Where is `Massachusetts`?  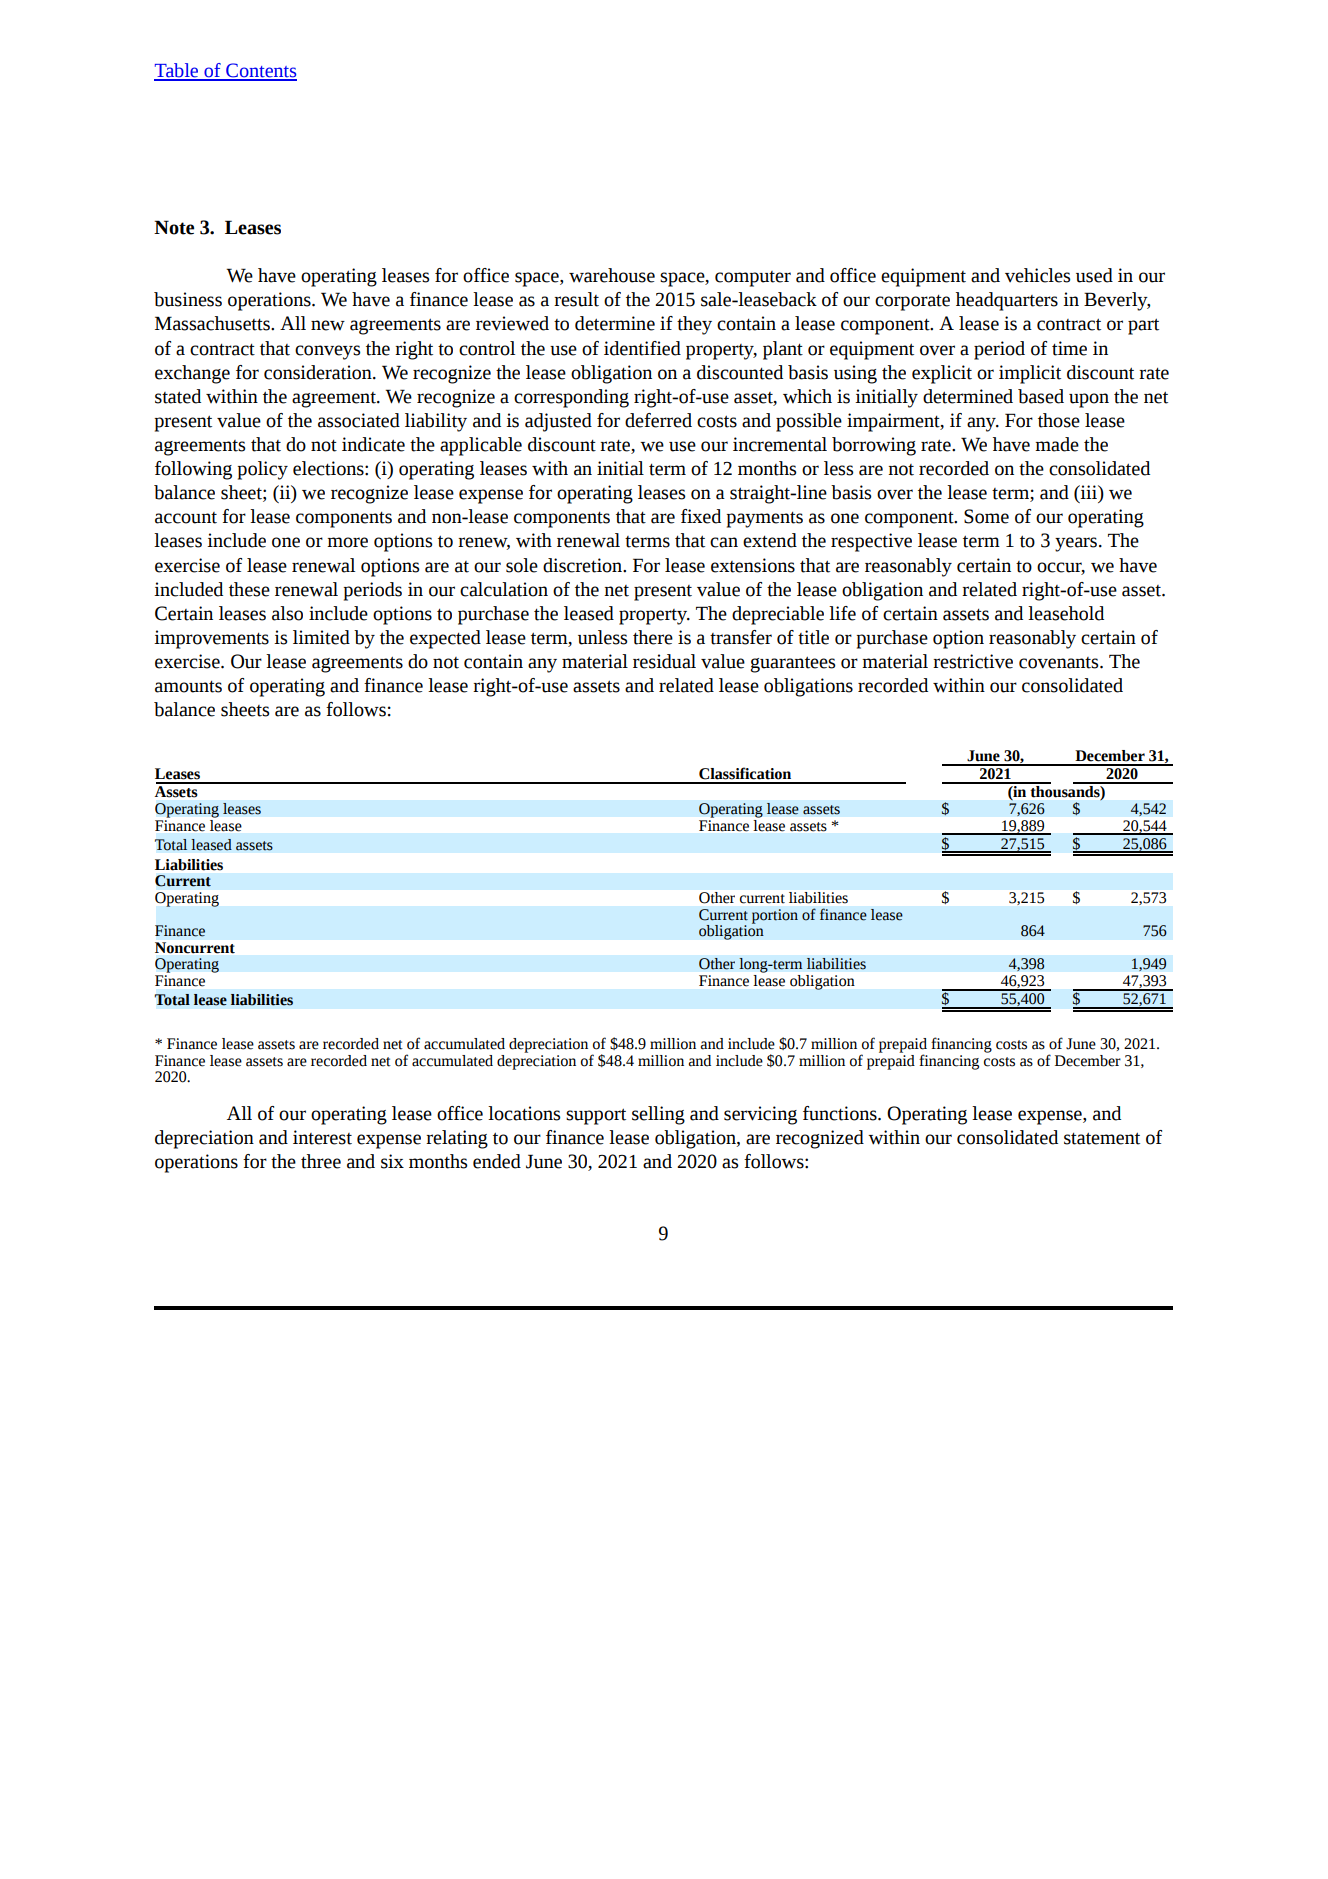 Massachusetts is located at coordinates (213, 323).
